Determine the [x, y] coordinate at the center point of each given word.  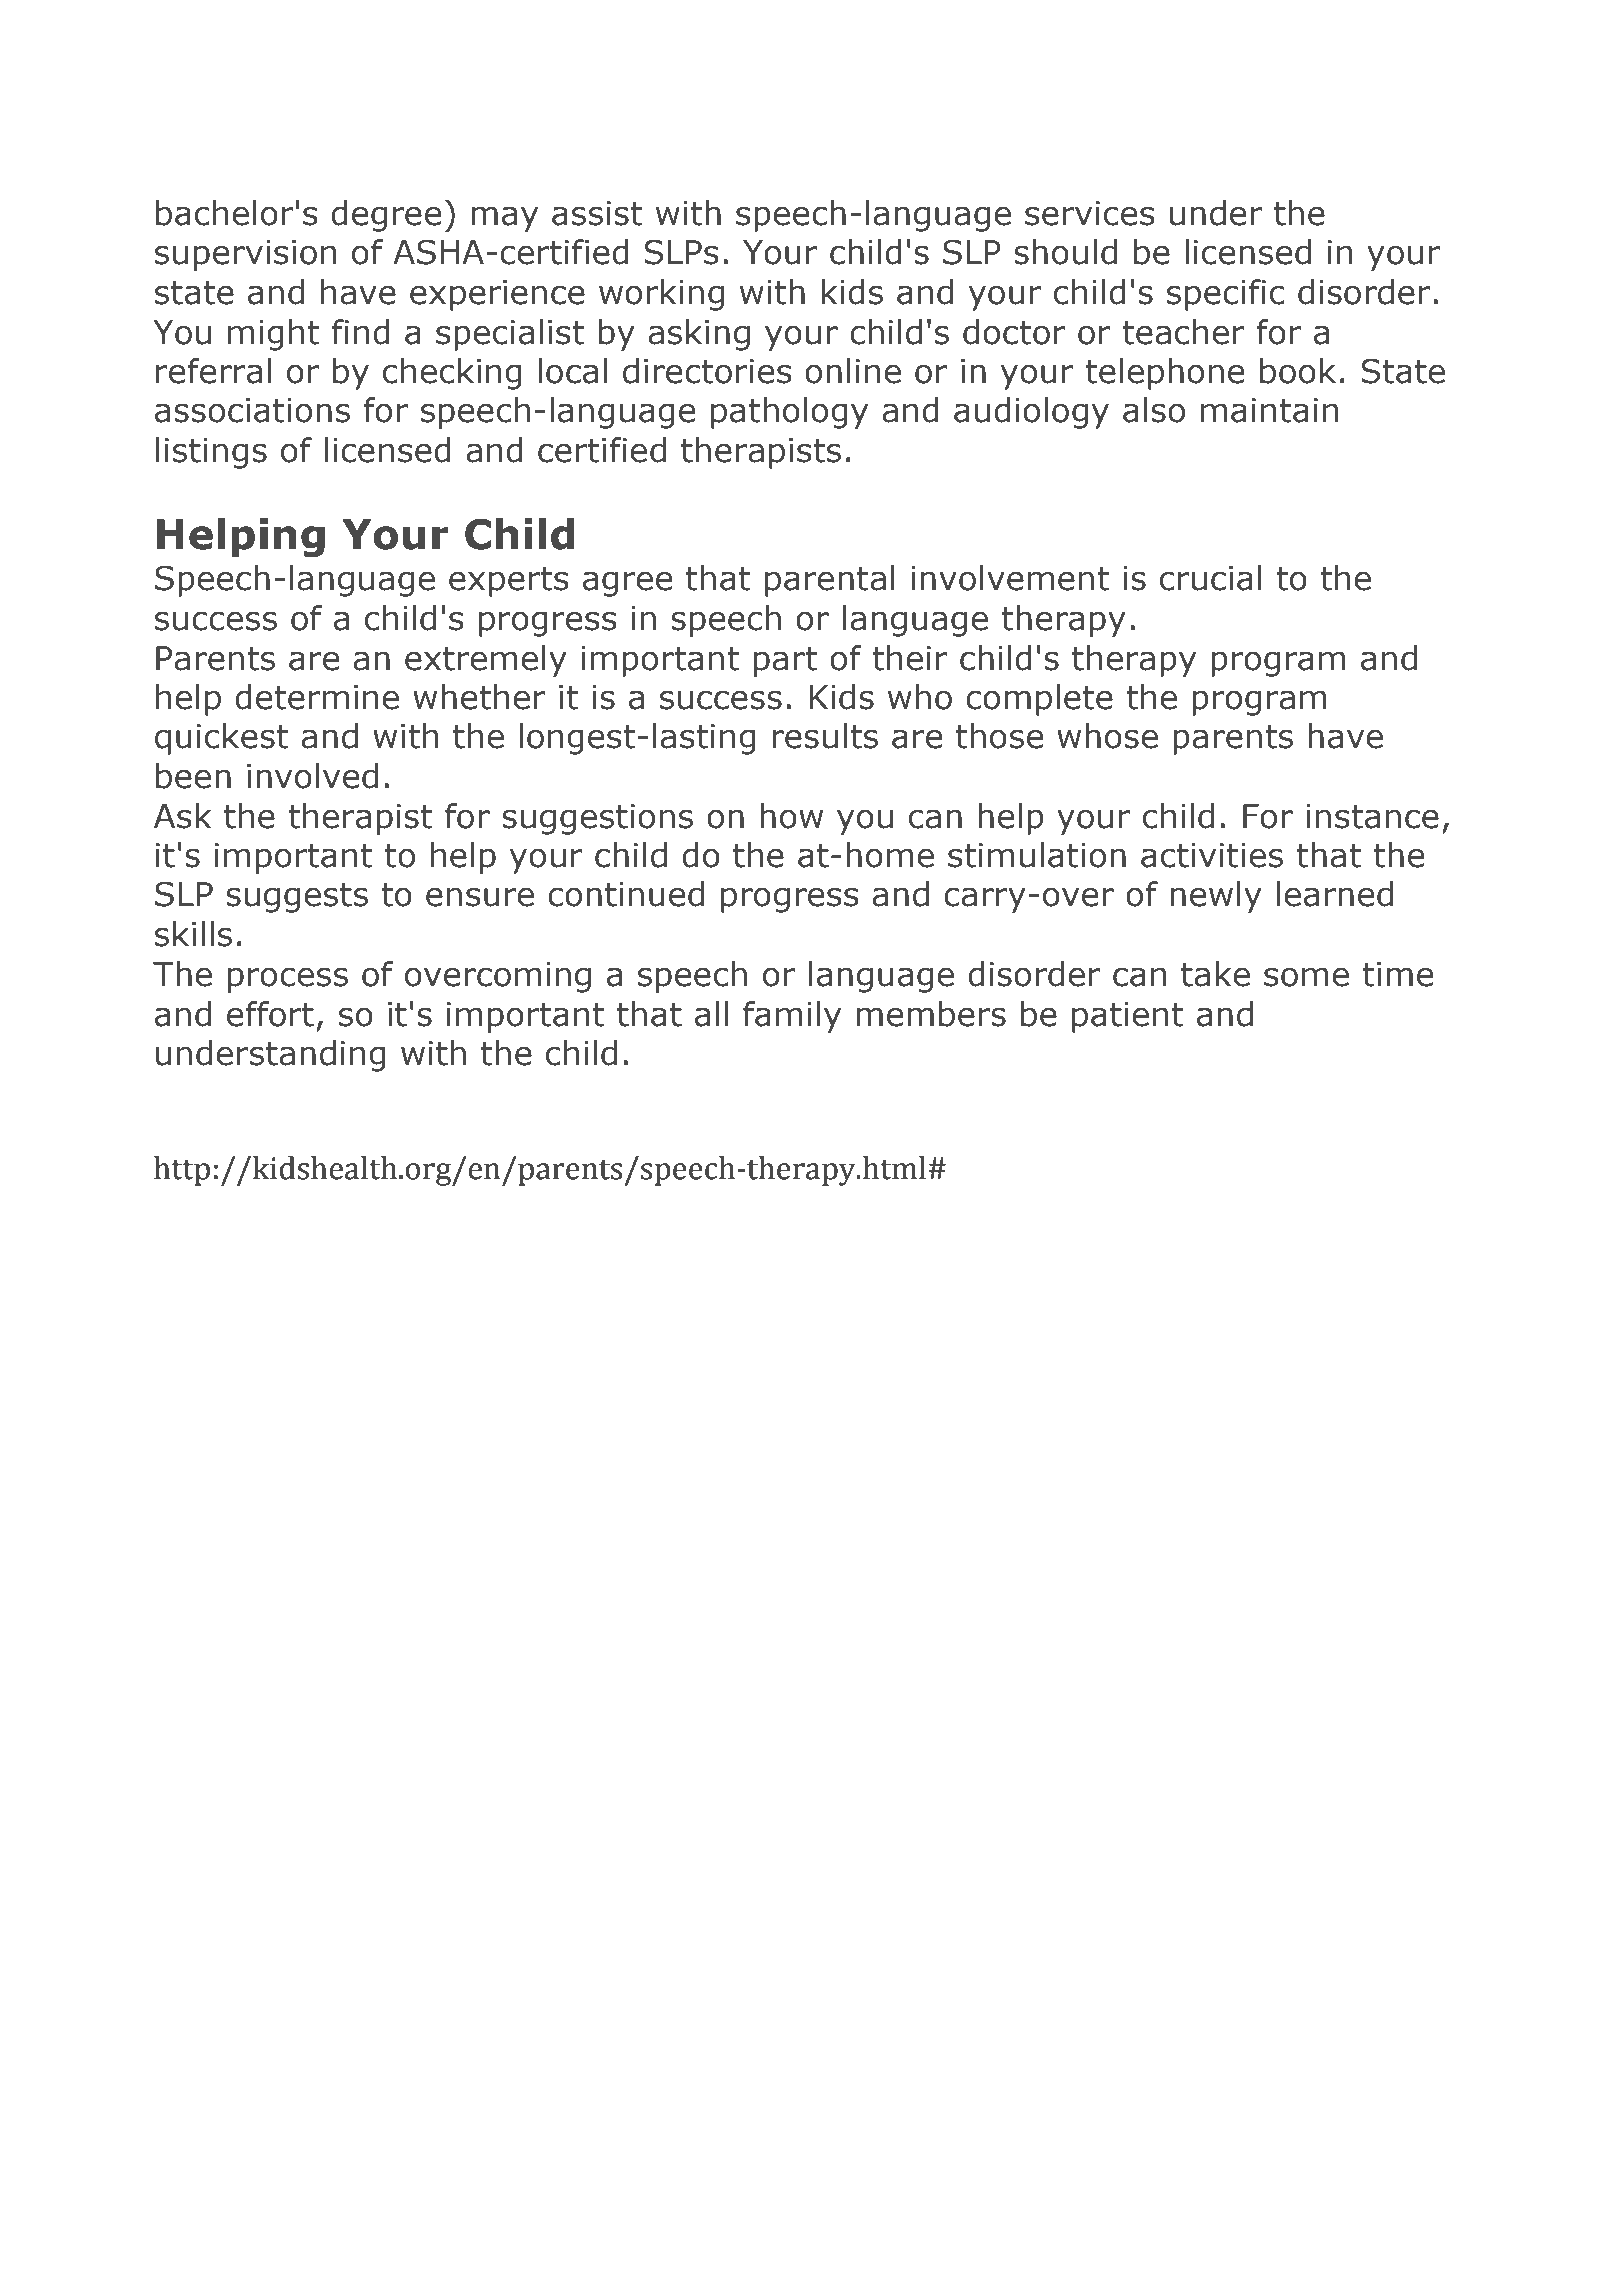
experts [509, 582]
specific [1226, 295]
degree [386, 216]
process [288, 980]
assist [597, 213]
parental [830, 581]
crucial [1210, 578]
